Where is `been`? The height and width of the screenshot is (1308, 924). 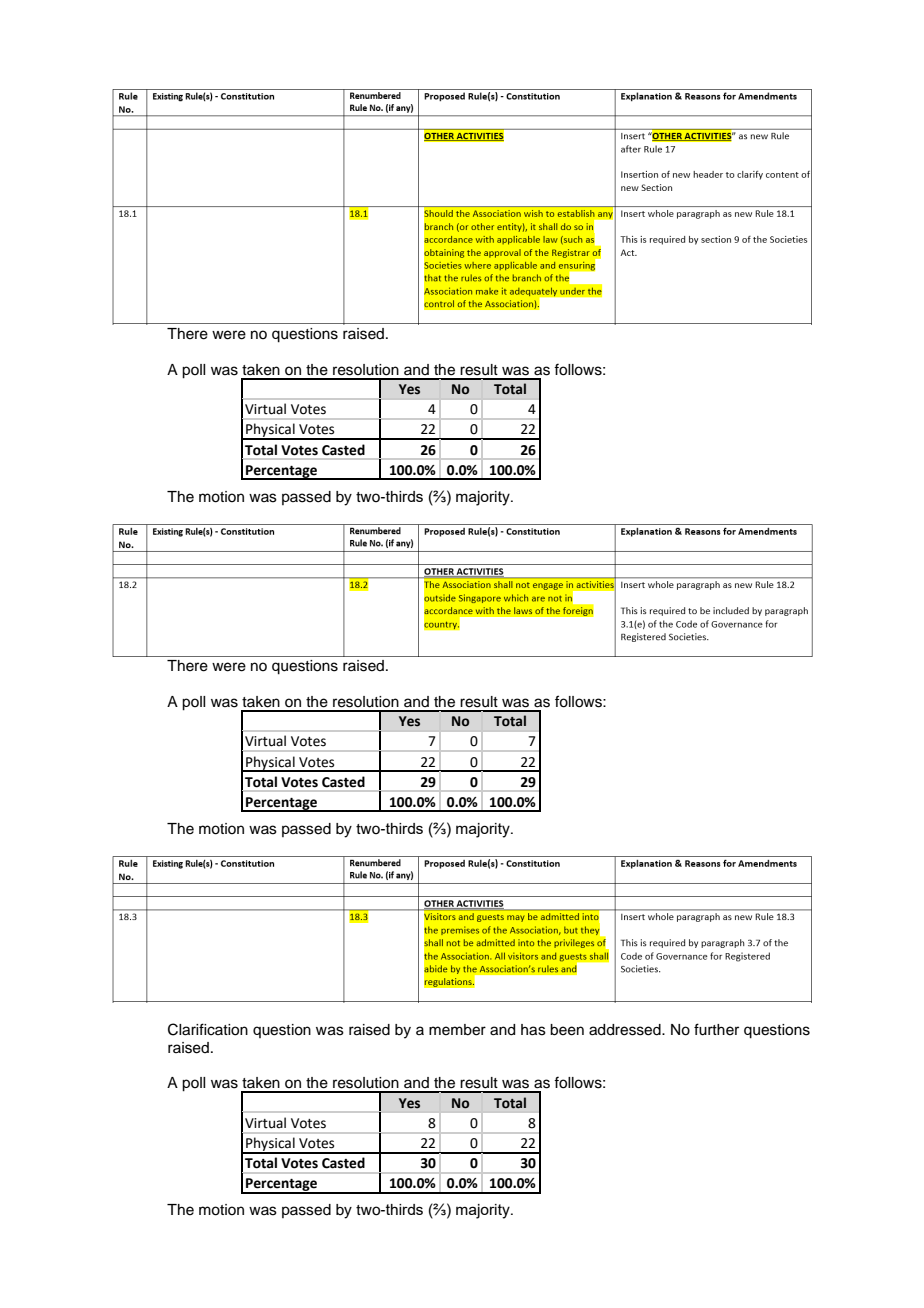 been is located at coordinates (567, 1030).
